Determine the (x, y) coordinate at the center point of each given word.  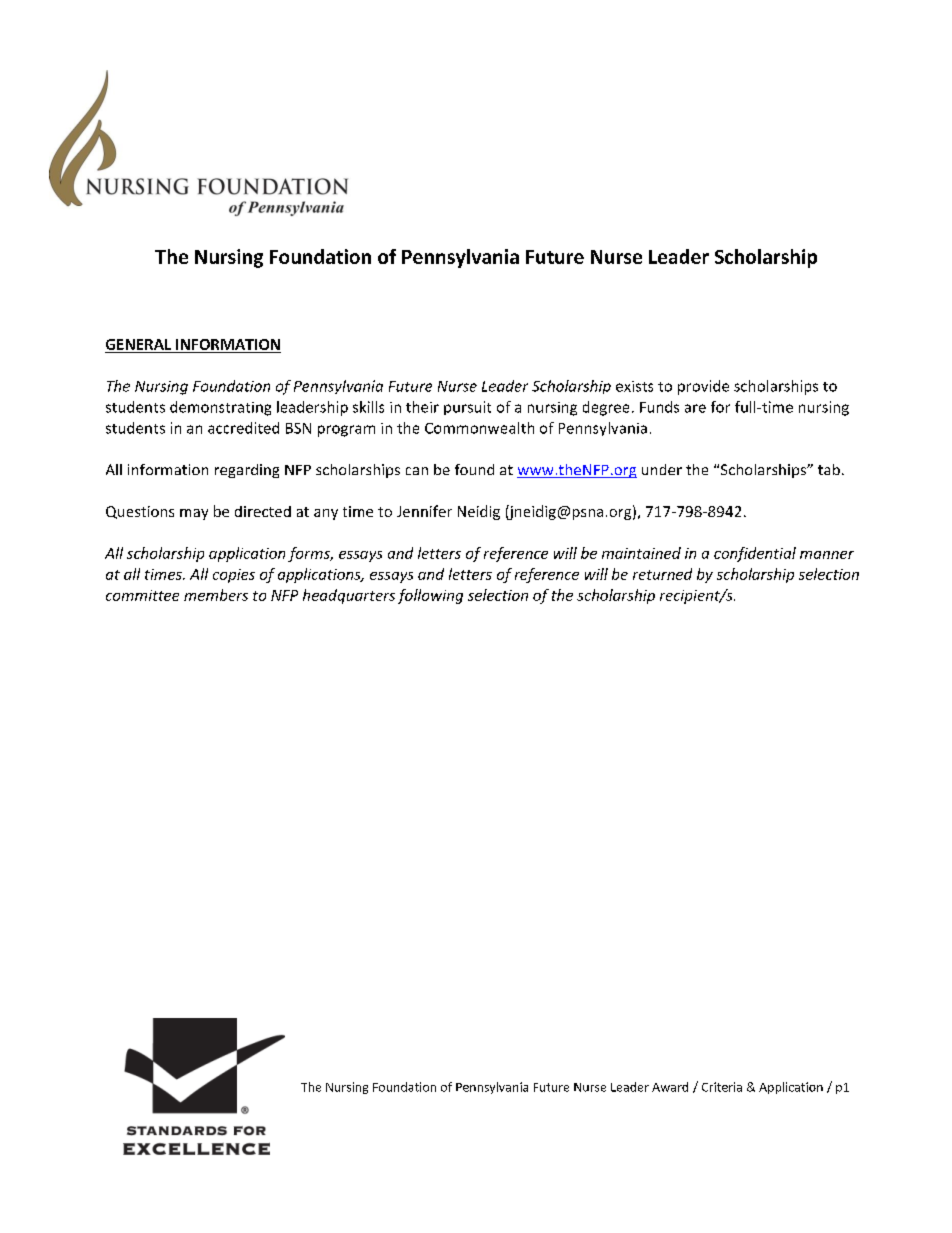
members (216, 595)
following (430, 596)
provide (703, 387)
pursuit (467, 408)
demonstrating (220, 408)
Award (670, 1087)
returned (662, 574)
